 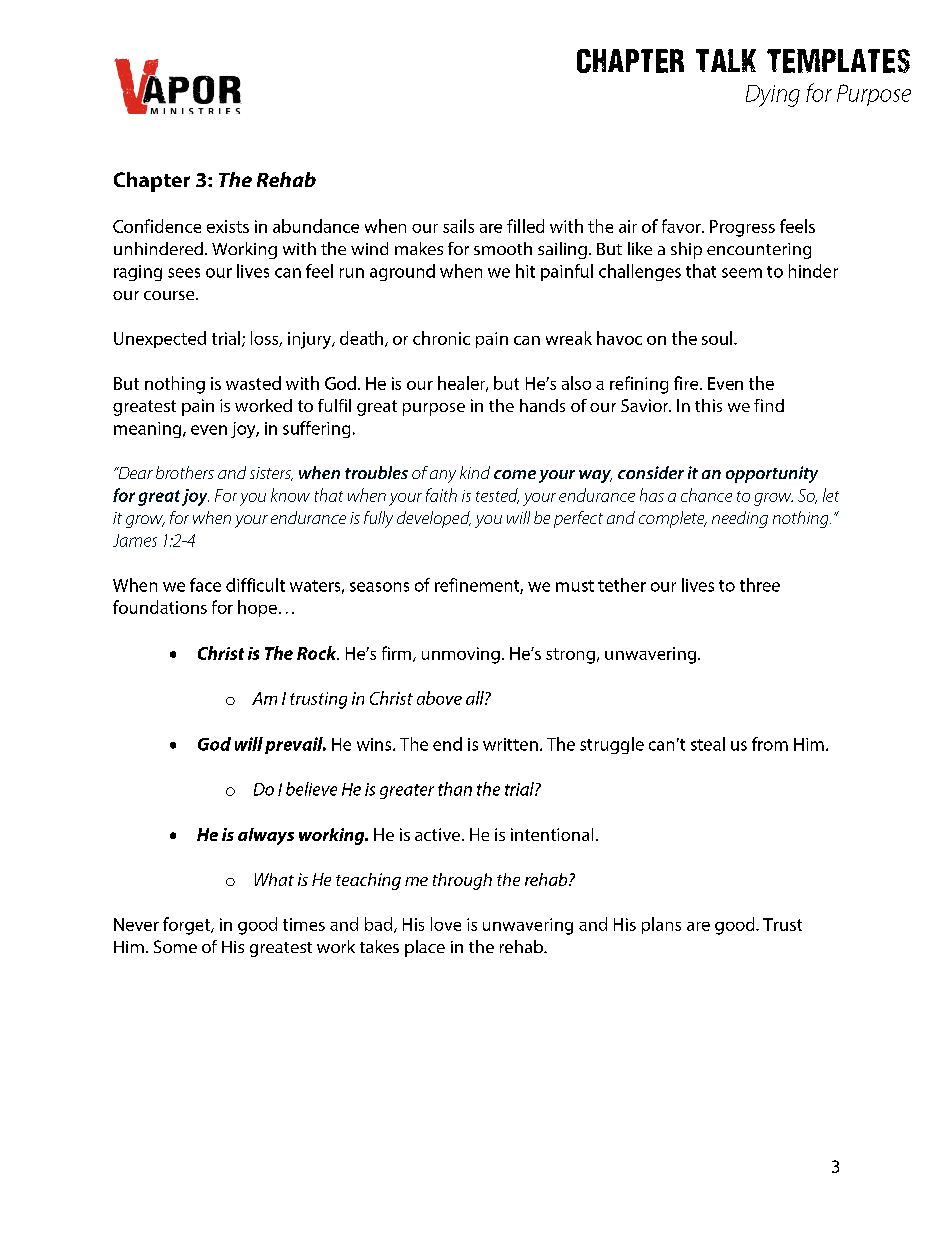 What do you see at coordinates (441, 338) in the screenshot?
I see `chronic` at bounding box center [441, 338].
